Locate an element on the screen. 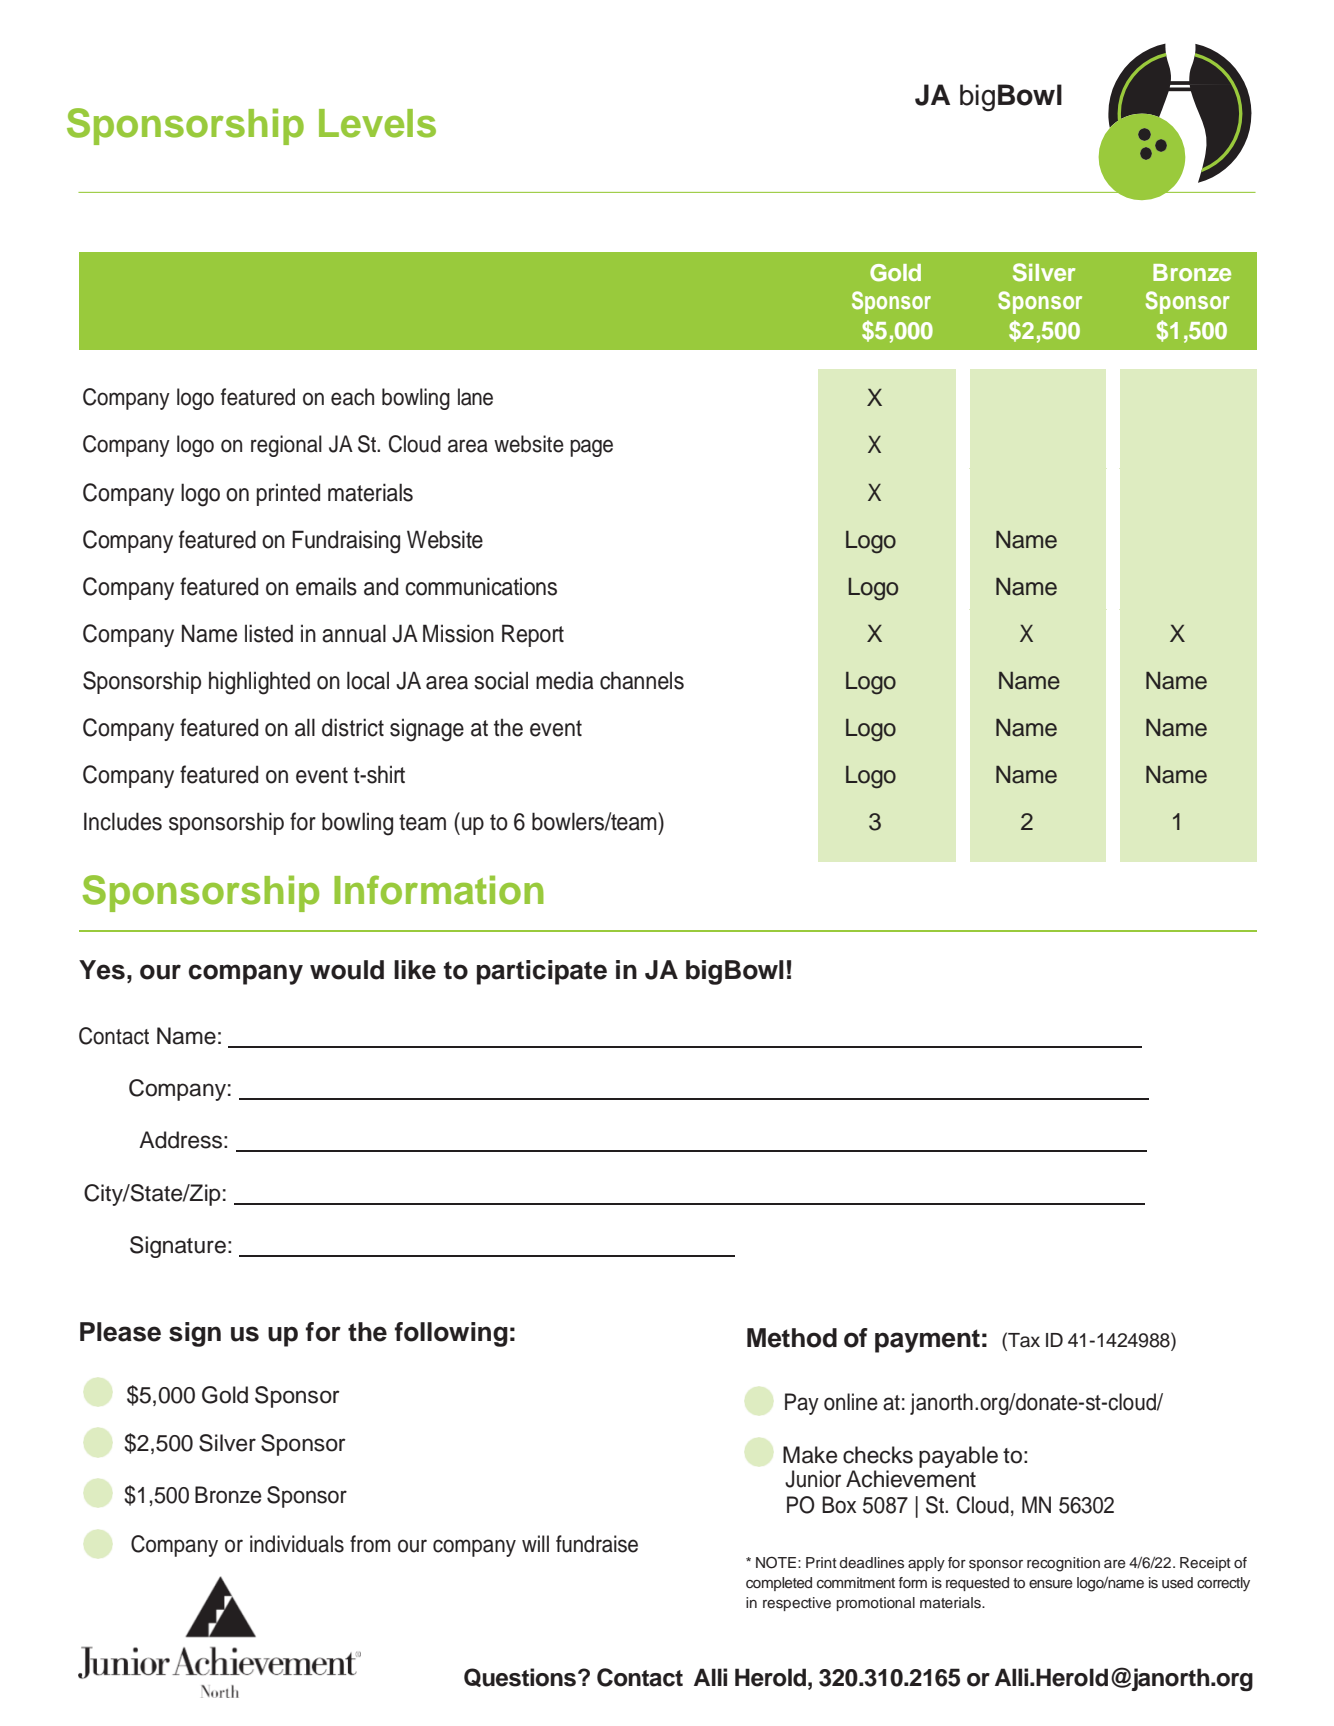  Report is located at coordinates (533, 635).
